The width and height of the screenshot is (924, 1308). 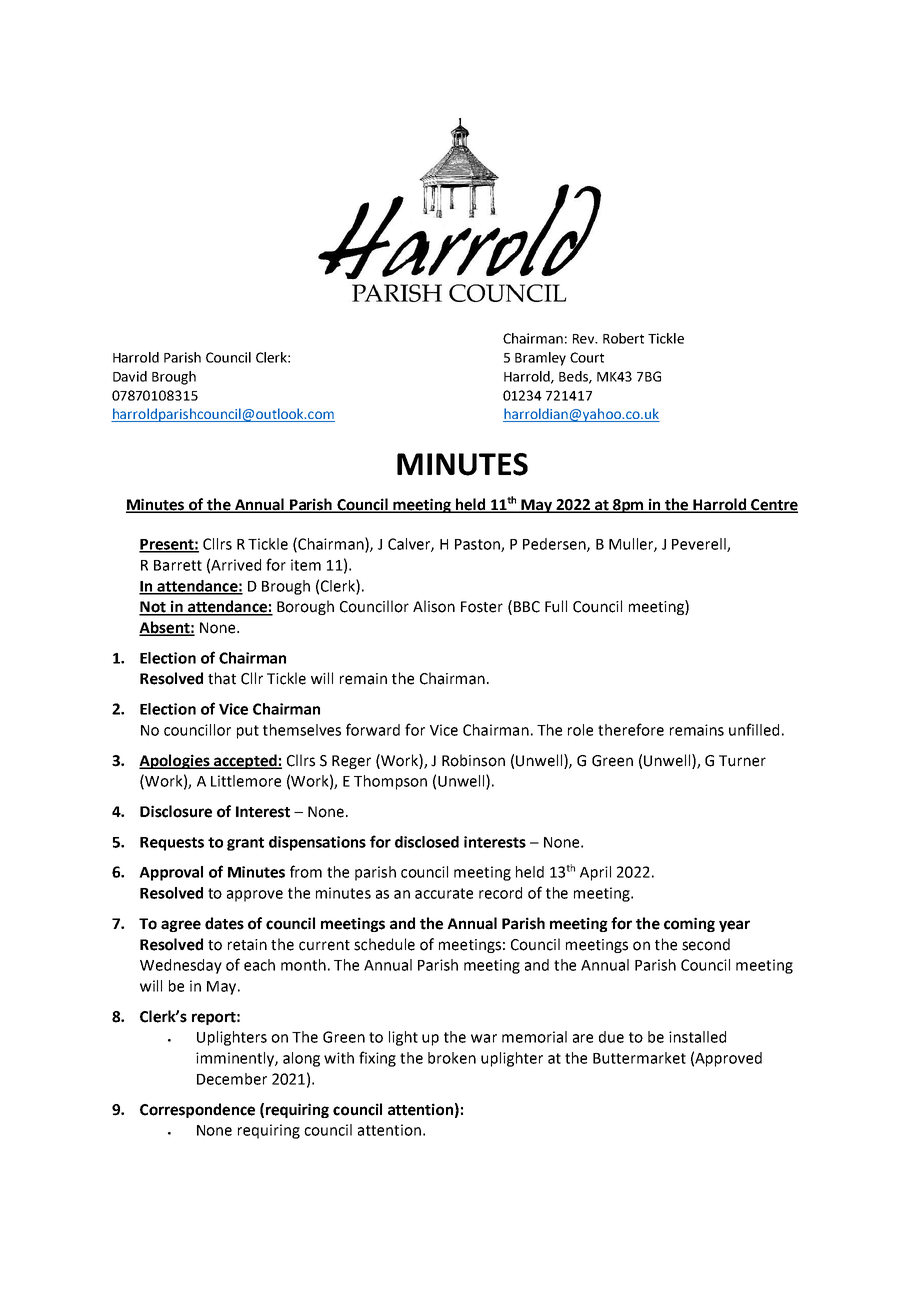 What do you see at coordinates (556, 606) in the screenshot?
I see `Full` at bounding box center [556, 606].
